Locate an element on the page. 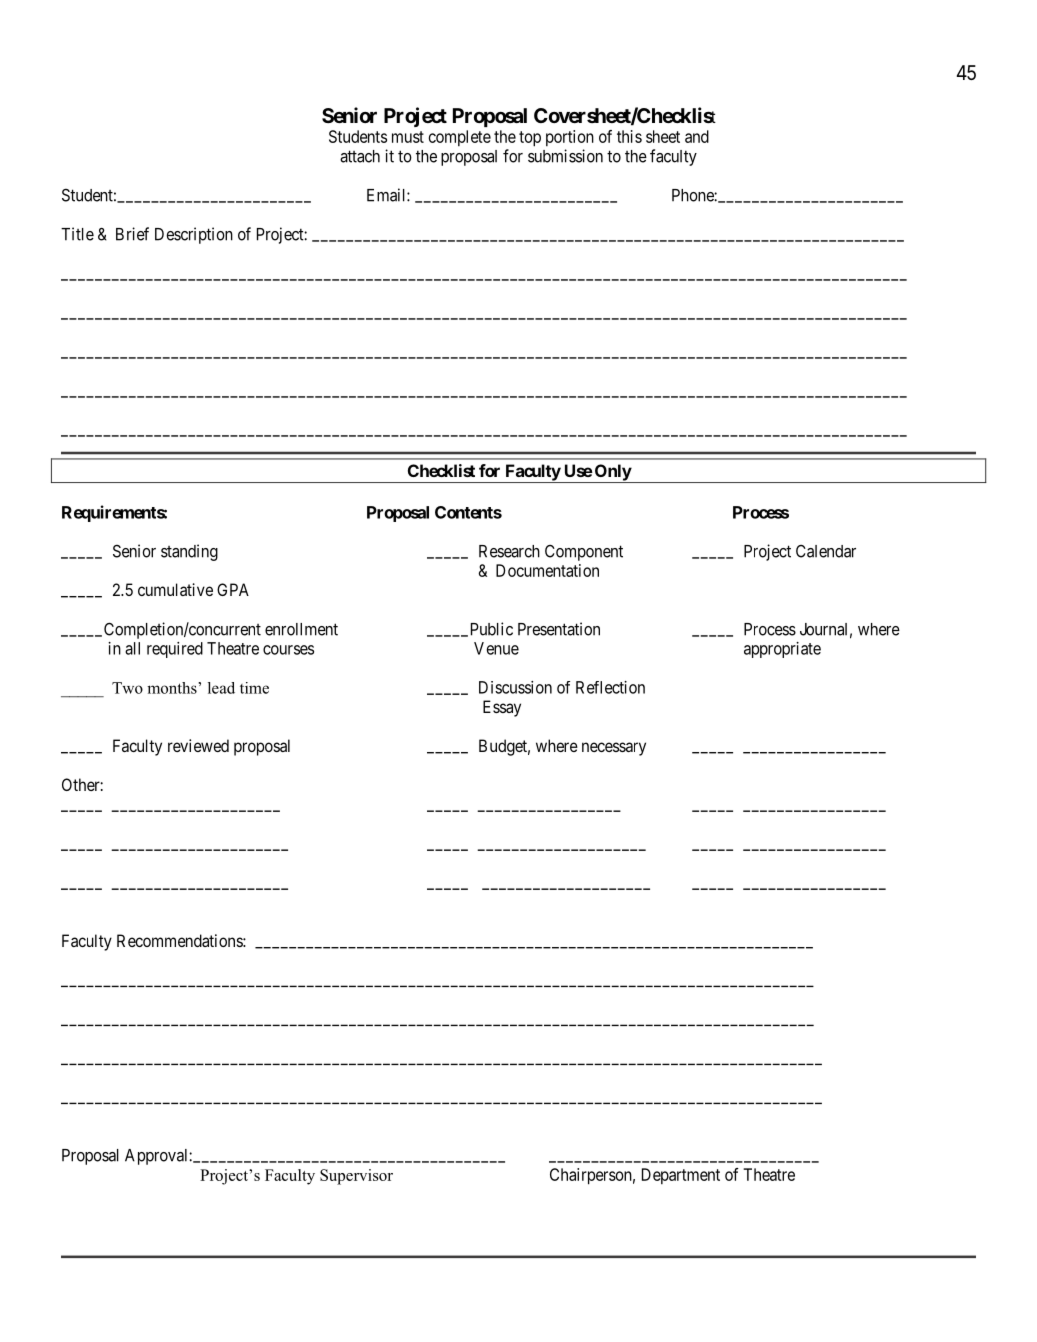 The width and height of the page is (1037, 1342). months is located at coordinates (173, 688).
